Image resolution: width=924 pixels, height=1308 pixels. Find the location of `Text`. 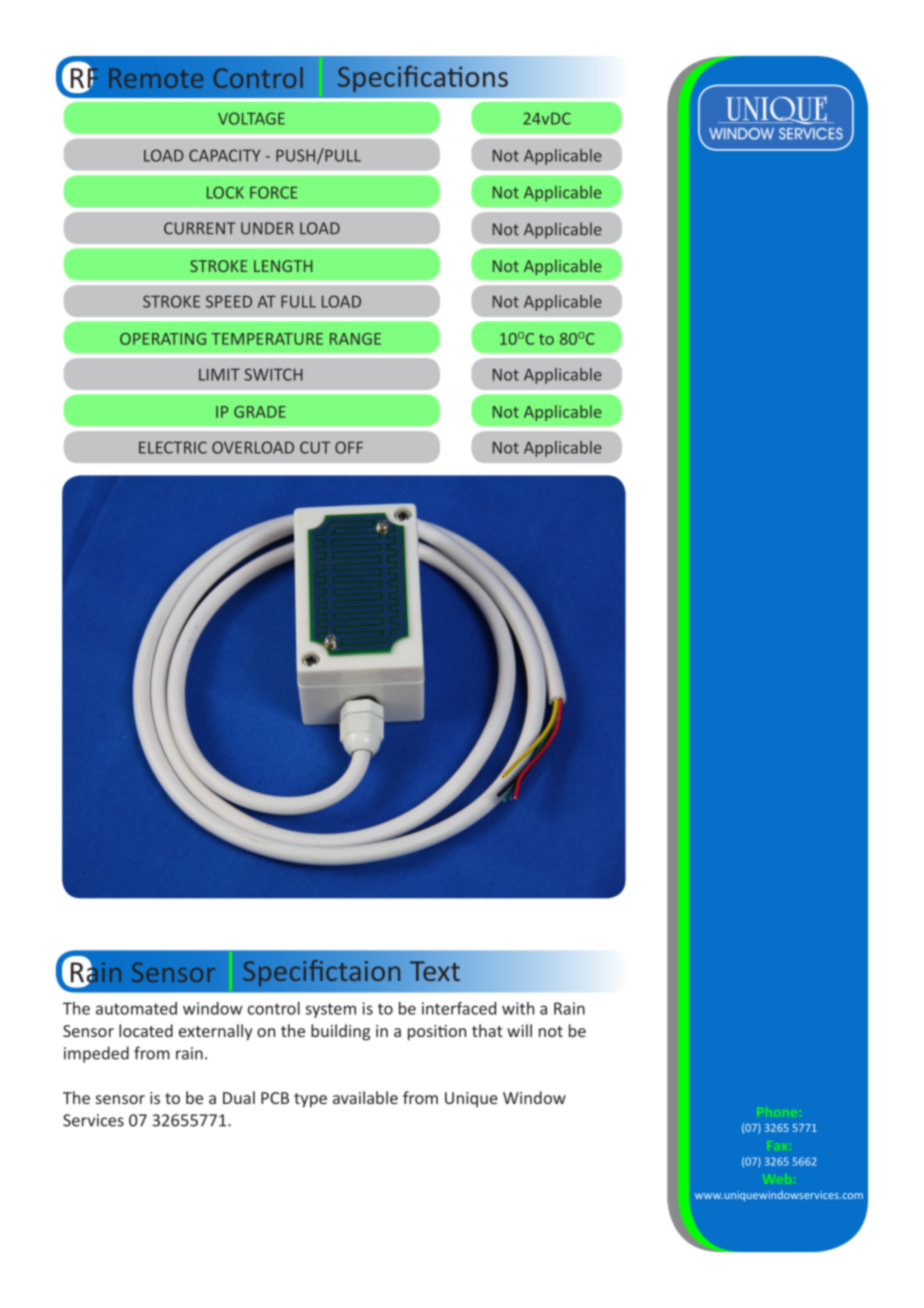

Text is located at coordinates (435, 971).
